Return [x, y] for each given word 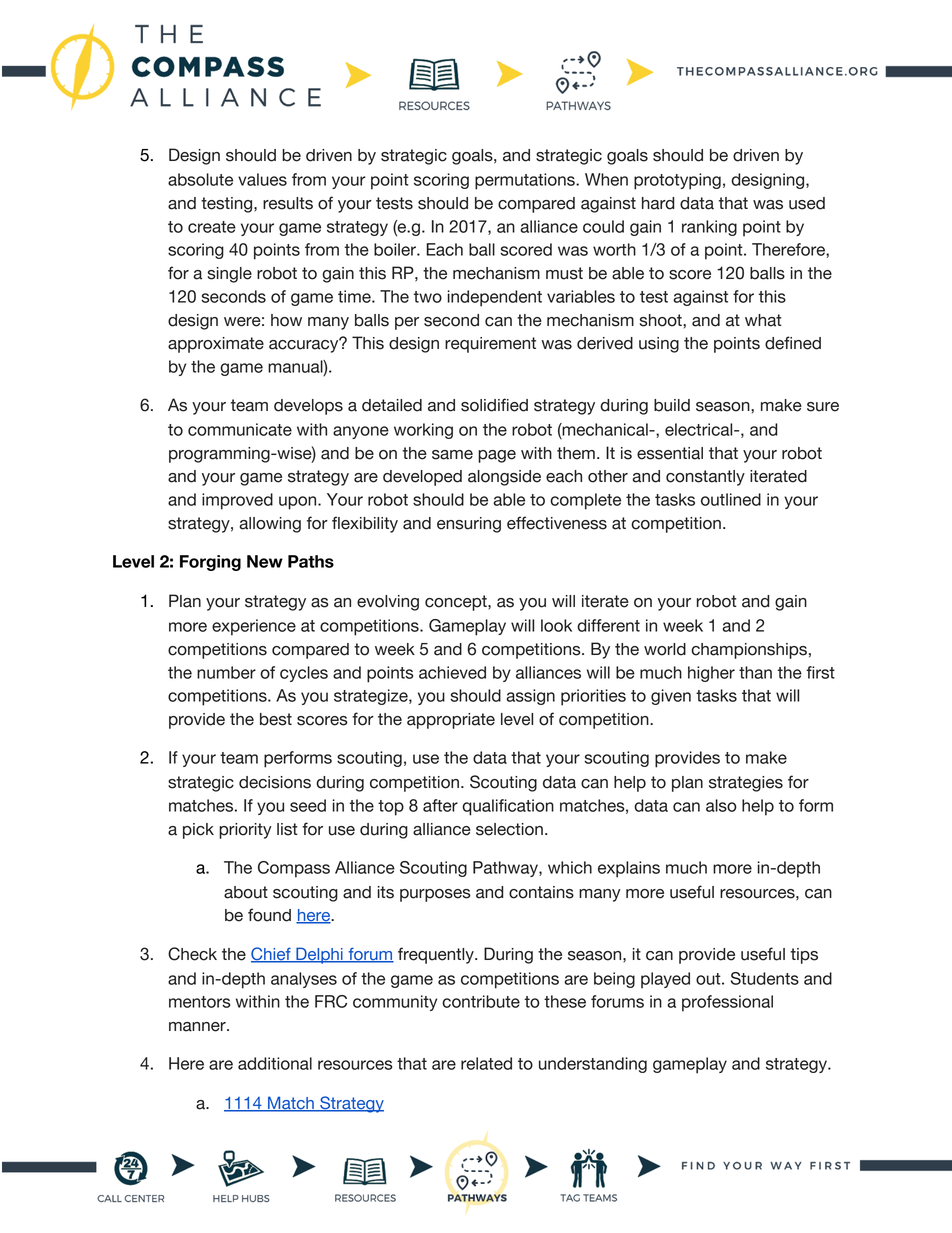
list [287, 829]
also [721, 805]
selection [509, 829]
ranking [709, 228]
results [288, 203]
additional [275, 1063]
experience [254, 627]
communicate [240, 429]
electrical [700, 429]
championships [749, 651]
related [486, 1063]
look [556, 625]
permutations [526, 181]
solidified [494, 405]
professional [727, 1003]
